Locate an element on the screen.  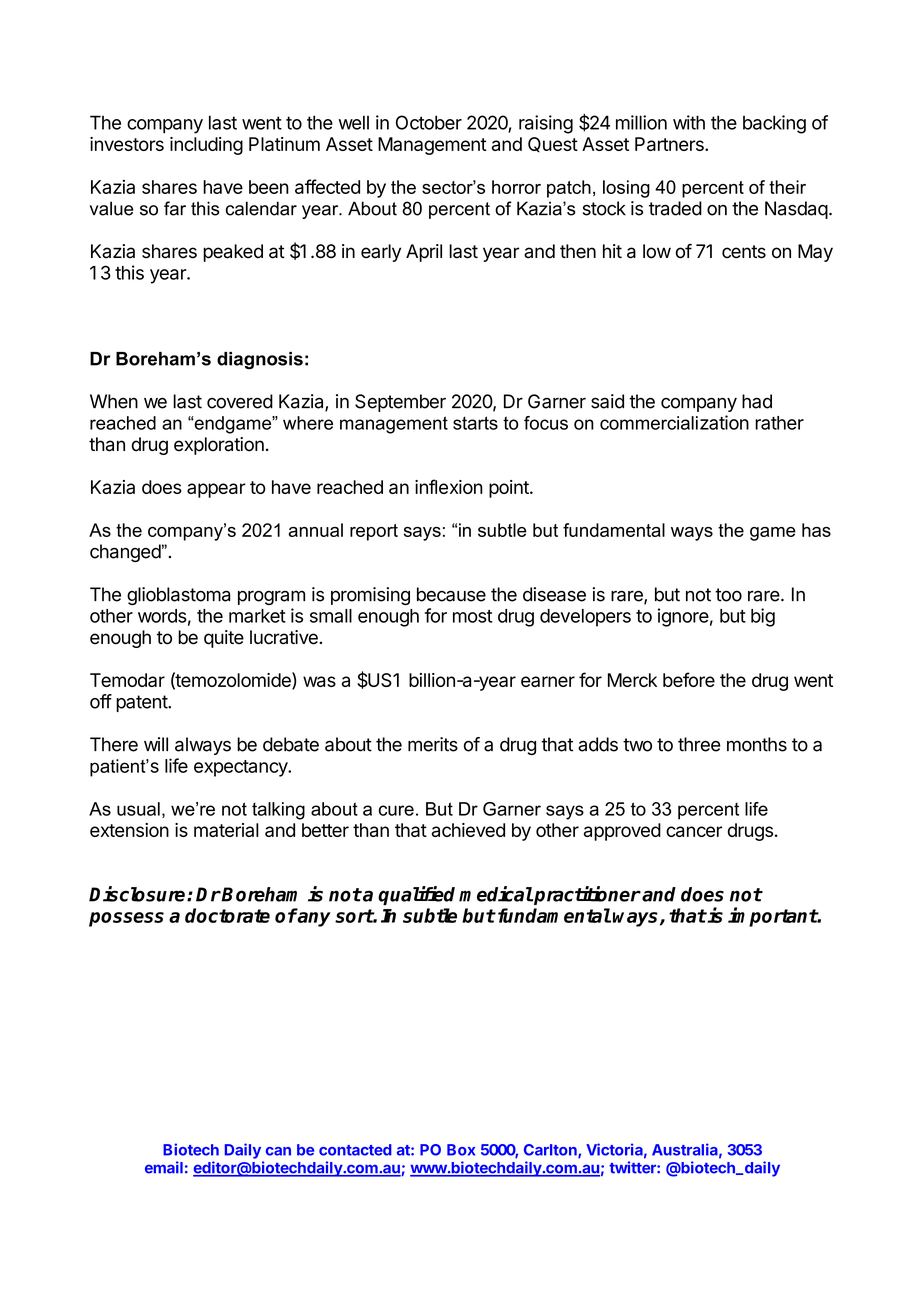
including is located at coordinates (206, 146).
